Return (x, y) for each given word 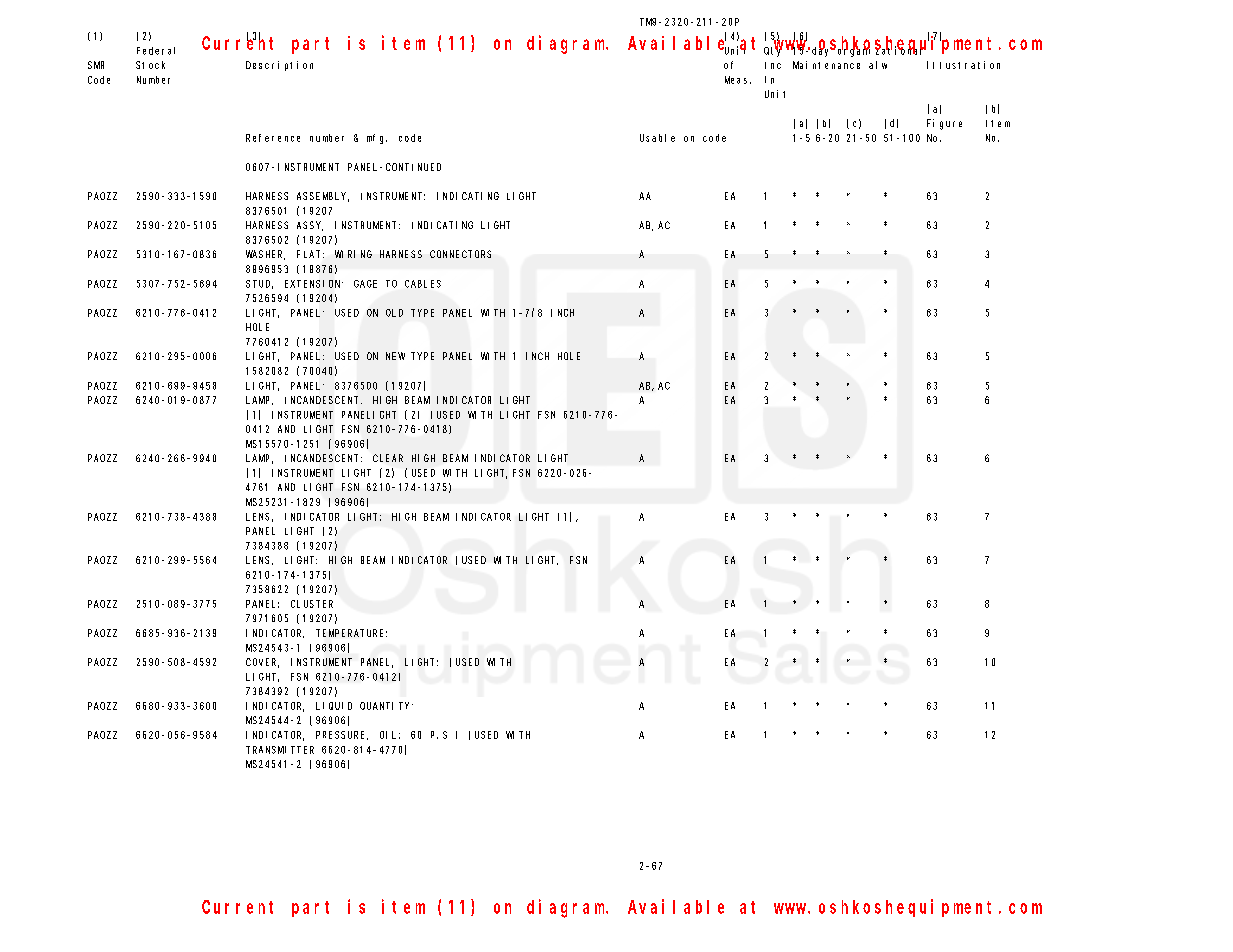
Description (279, 66)
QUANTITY (386, 706)
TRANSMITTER (280, 750)
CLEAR (388, 458)
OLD (394, 313)
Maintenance (826, 65)
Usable (657, 138)
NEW (395, 356)
